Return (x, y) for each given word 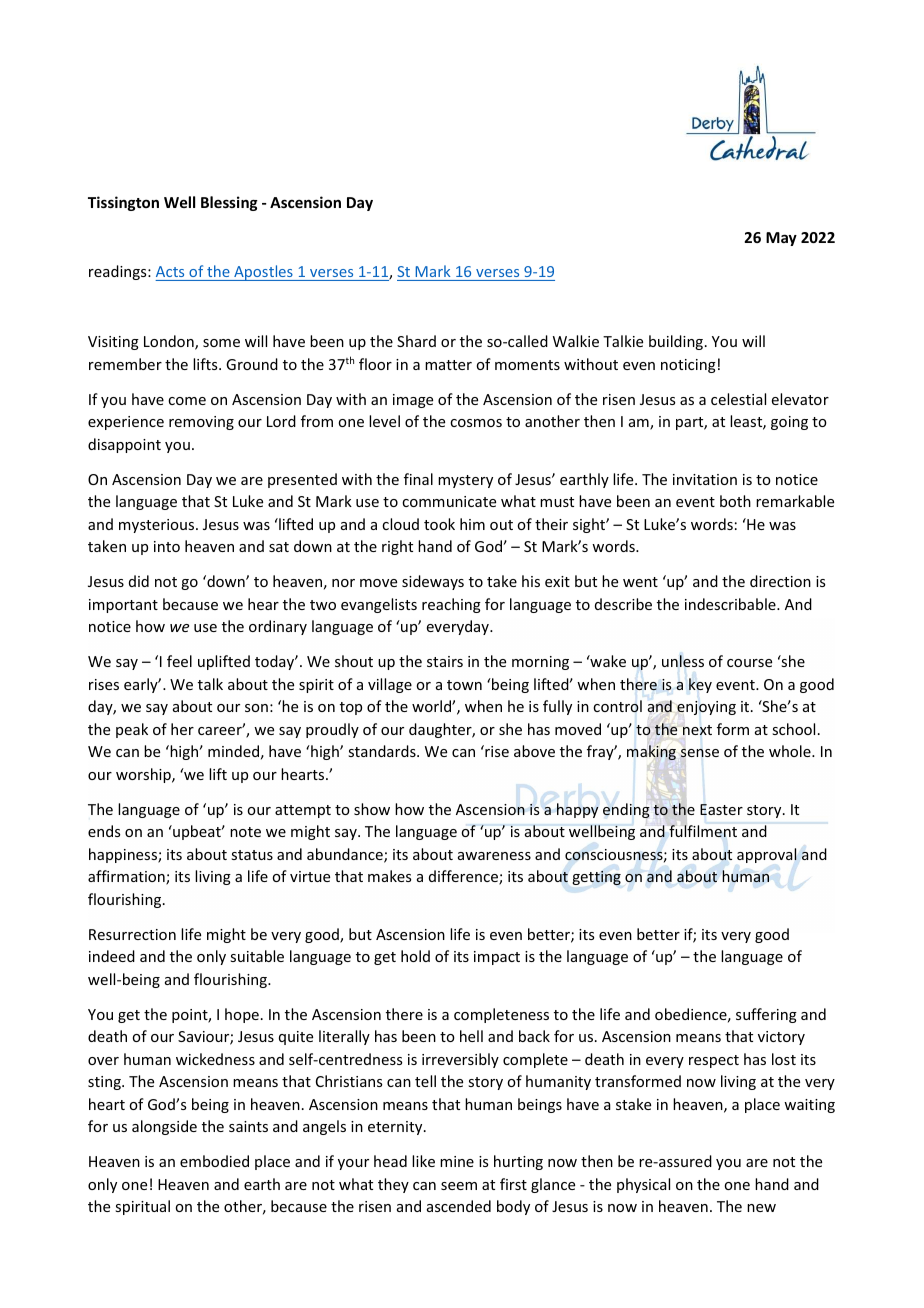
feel (179, 661)
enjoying (706, 708)
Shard (416, 341)
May (781, 239)
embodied (214, 1161)
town (464, 685)
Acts (171, 273)
